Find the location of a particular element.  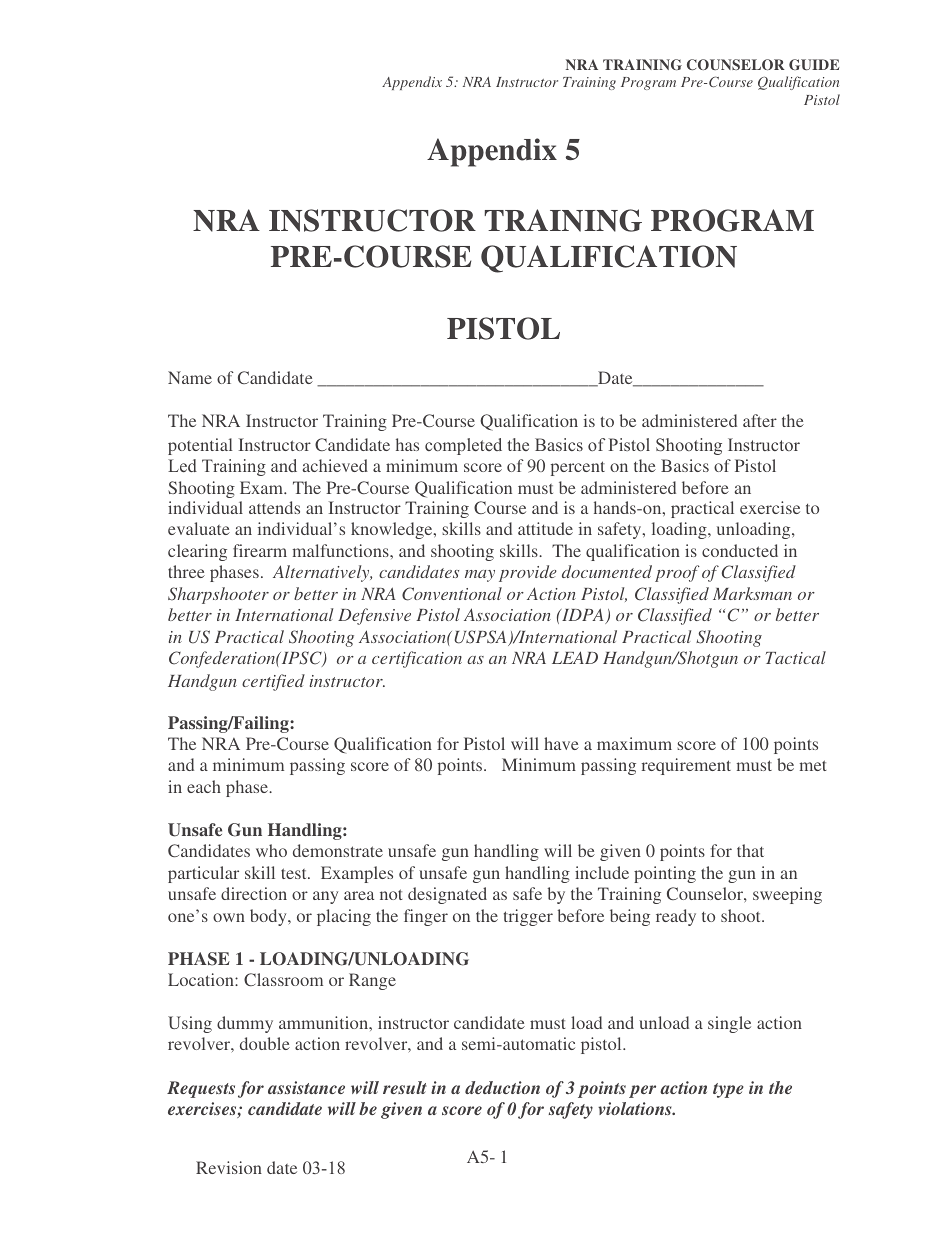

Name is located at coordinates (190, 377).
